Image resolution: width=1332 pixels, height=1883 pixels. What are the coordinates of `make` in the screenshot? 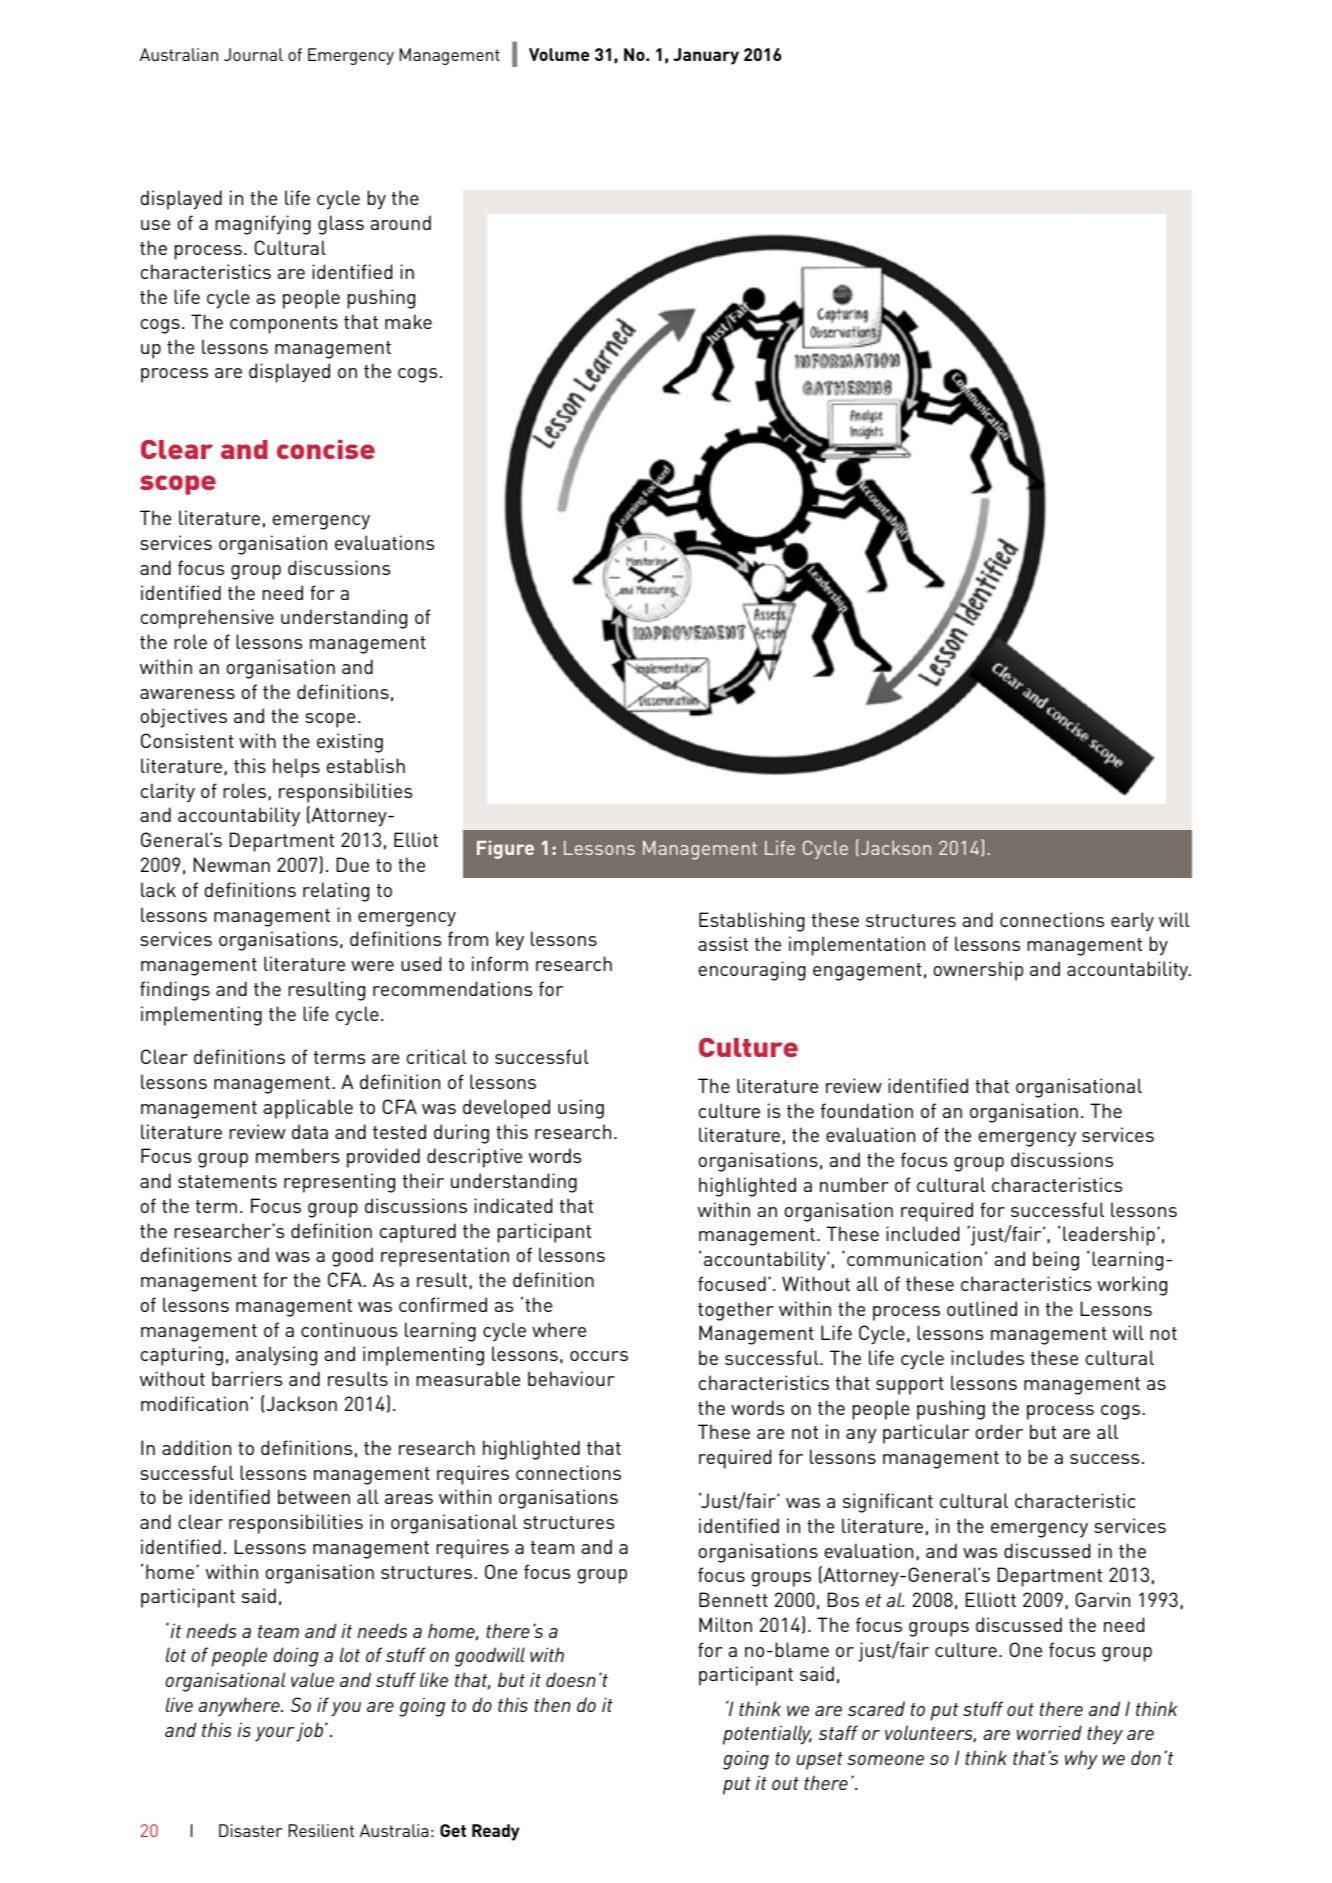 It's located at (408, 321).
